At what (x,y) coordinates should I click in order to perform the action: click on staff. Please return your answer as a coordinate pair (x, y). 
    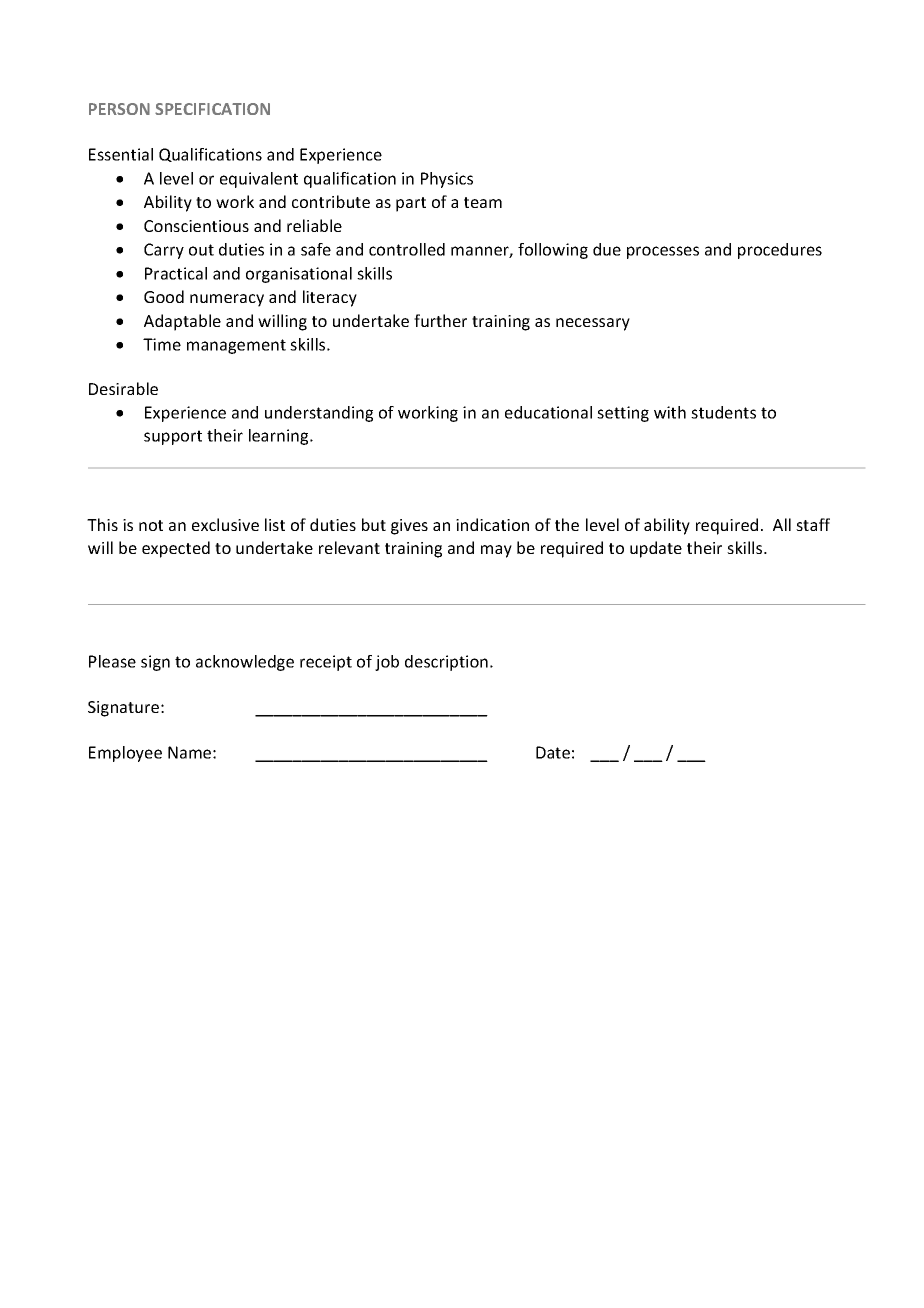
    Looking at the image, I should click on (813, 524).
